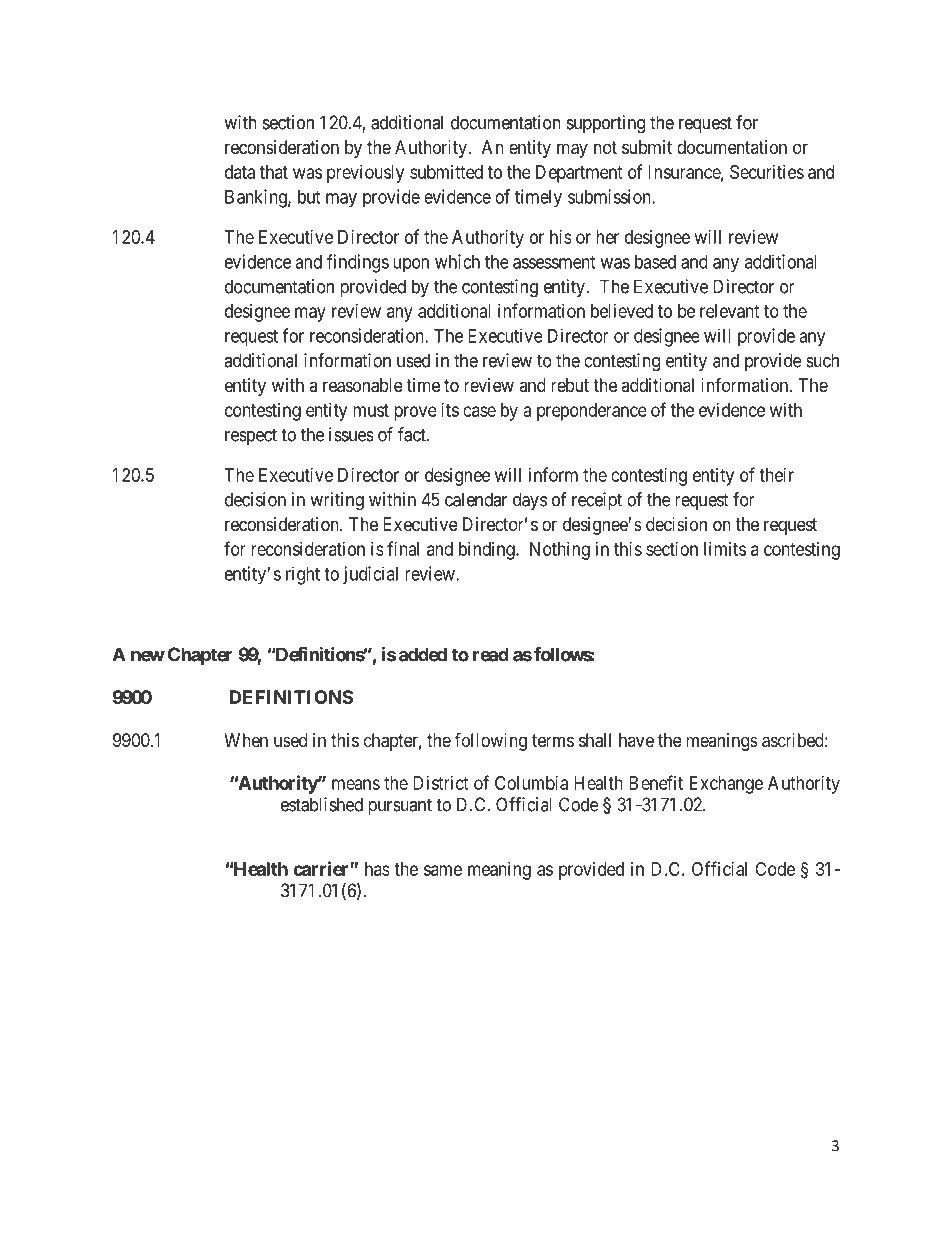 The width and height of the page is (952, 1233). What do you see at coordinates (726, 785) in the page?
I see `Exchange` at bounding box center [726, 785].
